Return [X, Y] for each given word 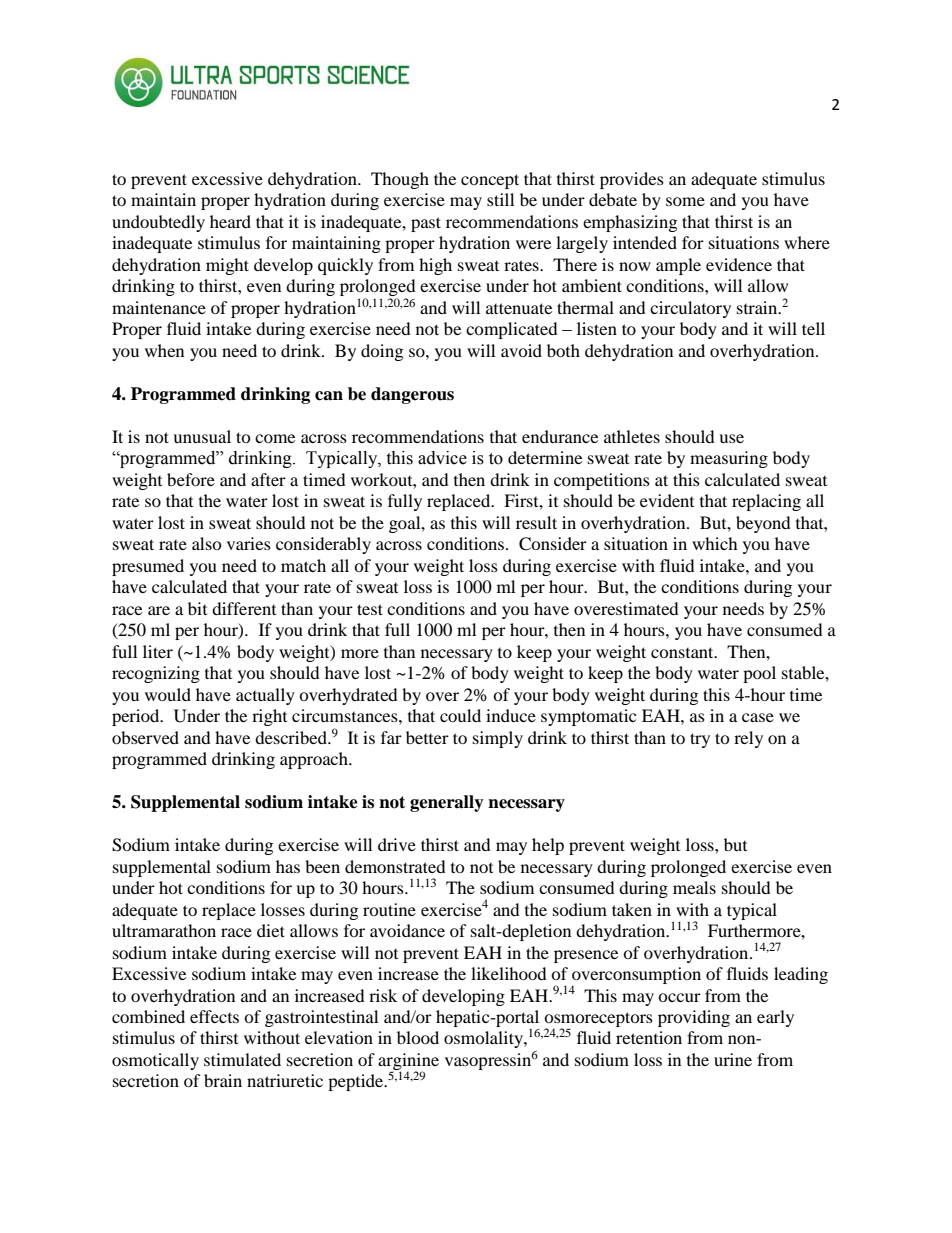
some [685, 201]
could [460, 715]
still [500, 199]
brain [223, 1080]
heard [230, 221]
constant [683, 652]
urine [733, 1059]
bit [197, 608]
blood [418, 1037]
